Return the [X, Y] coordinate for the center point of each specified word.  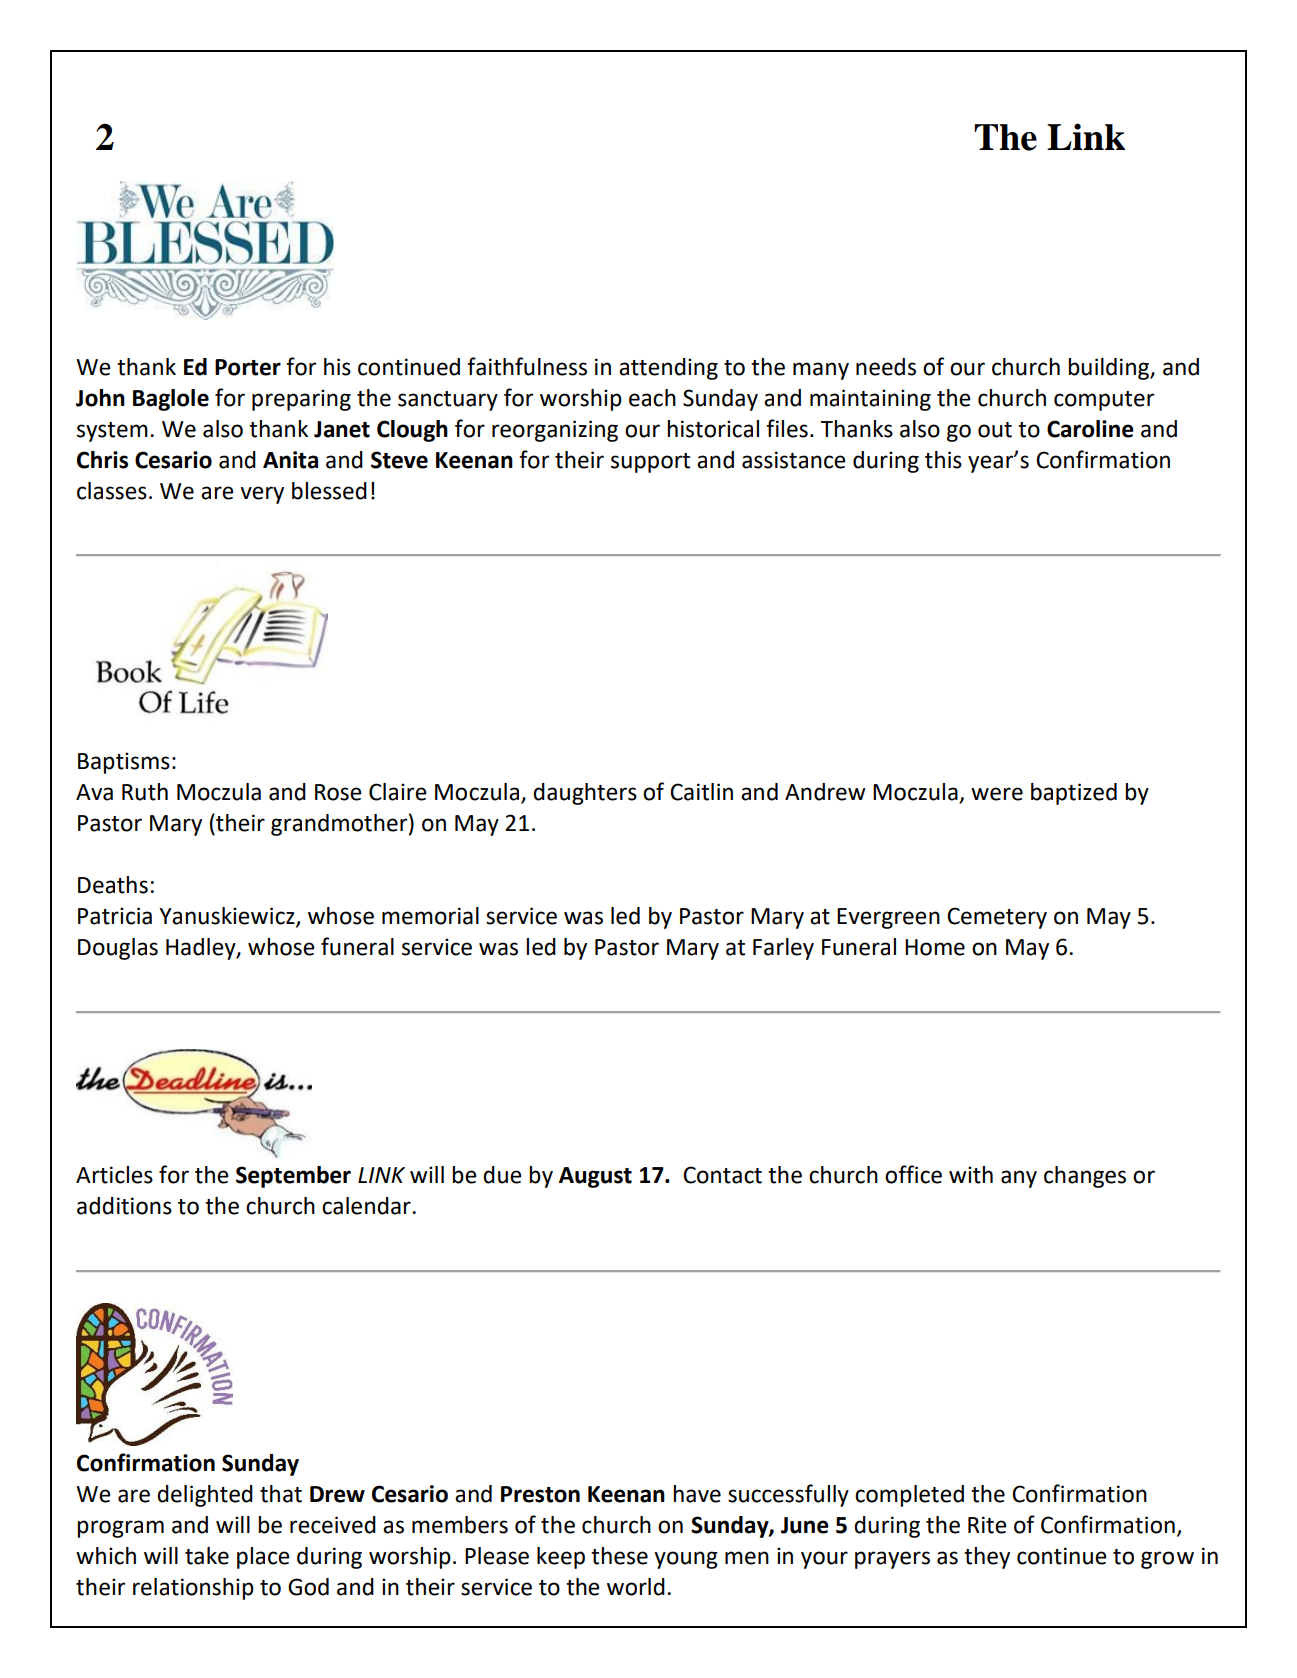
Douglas [118, 949]
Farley [783, 949]
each [652, 398]
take [207, 1556]
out [995, 430]
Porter [248, 367]
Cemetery [997, 918]
